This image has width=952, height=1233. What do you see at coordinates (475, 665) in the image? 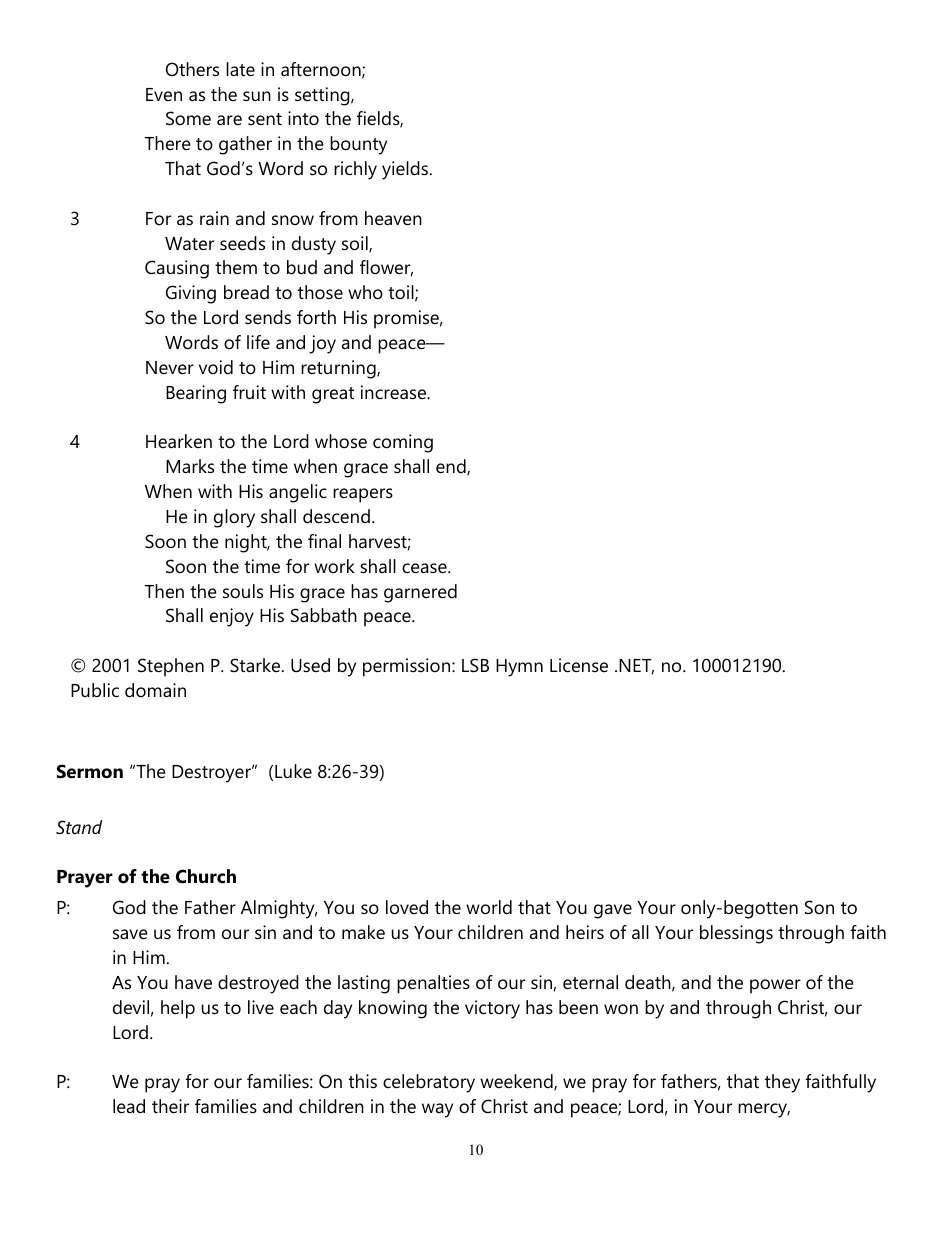
I see `LSB` at bounding box center [475, 665].
